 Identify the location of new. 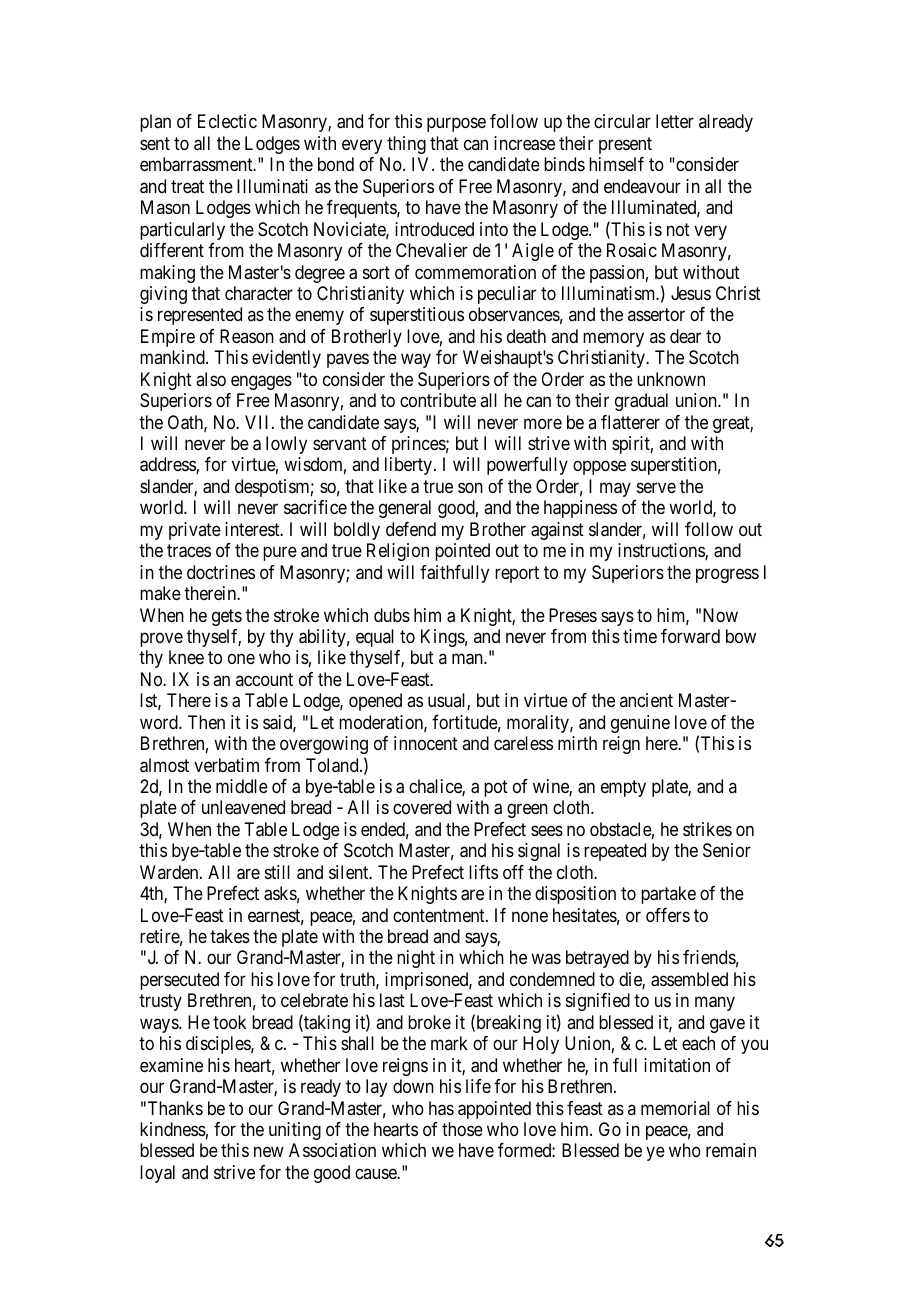
(269, 1152).
